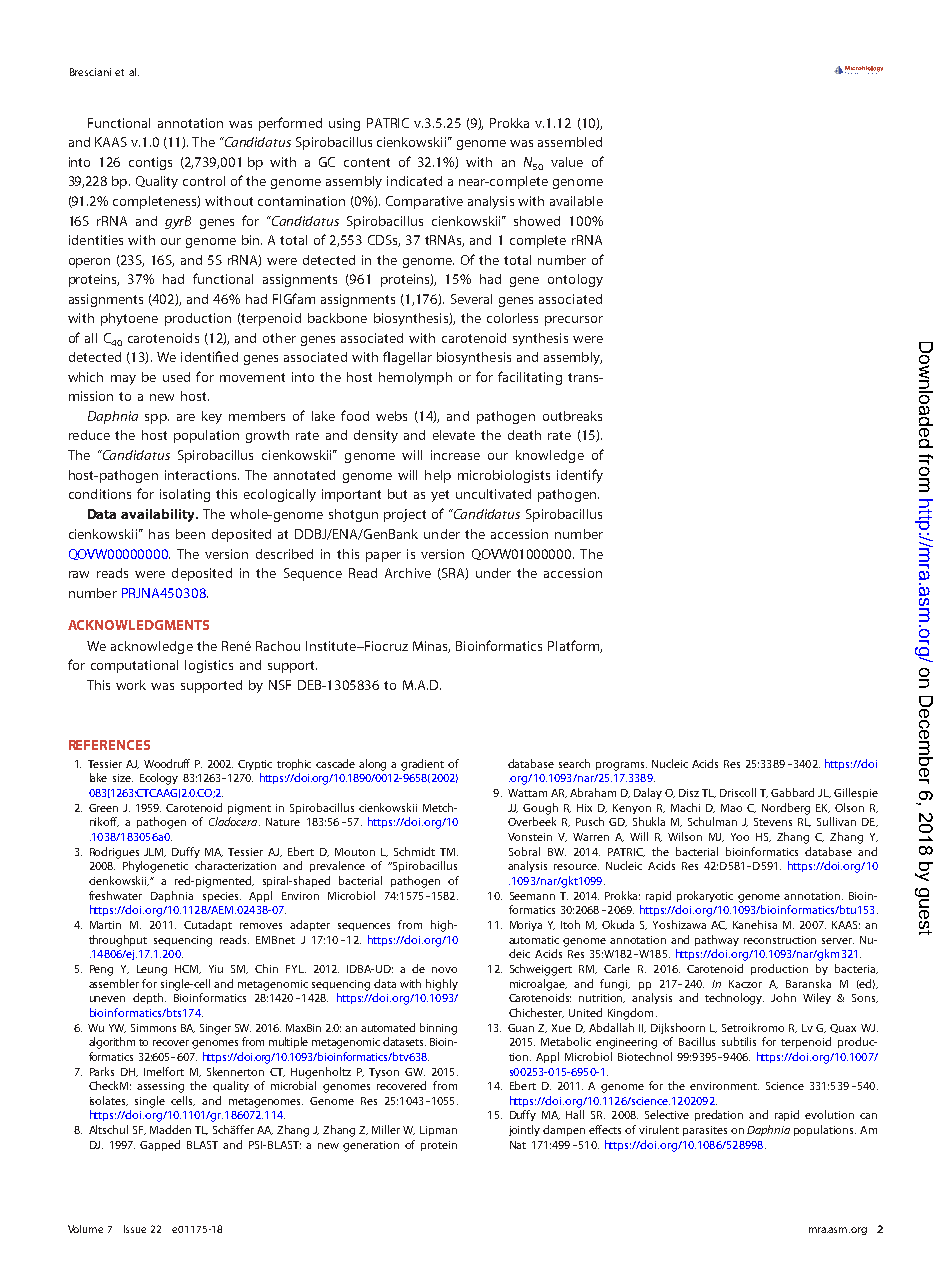 Image resolution: width=952 pixels, height=1275 pixels. What do you see at coordinates (114, 853) in the page?
I see `Rodrigues` at bounding box center [114, 853].
